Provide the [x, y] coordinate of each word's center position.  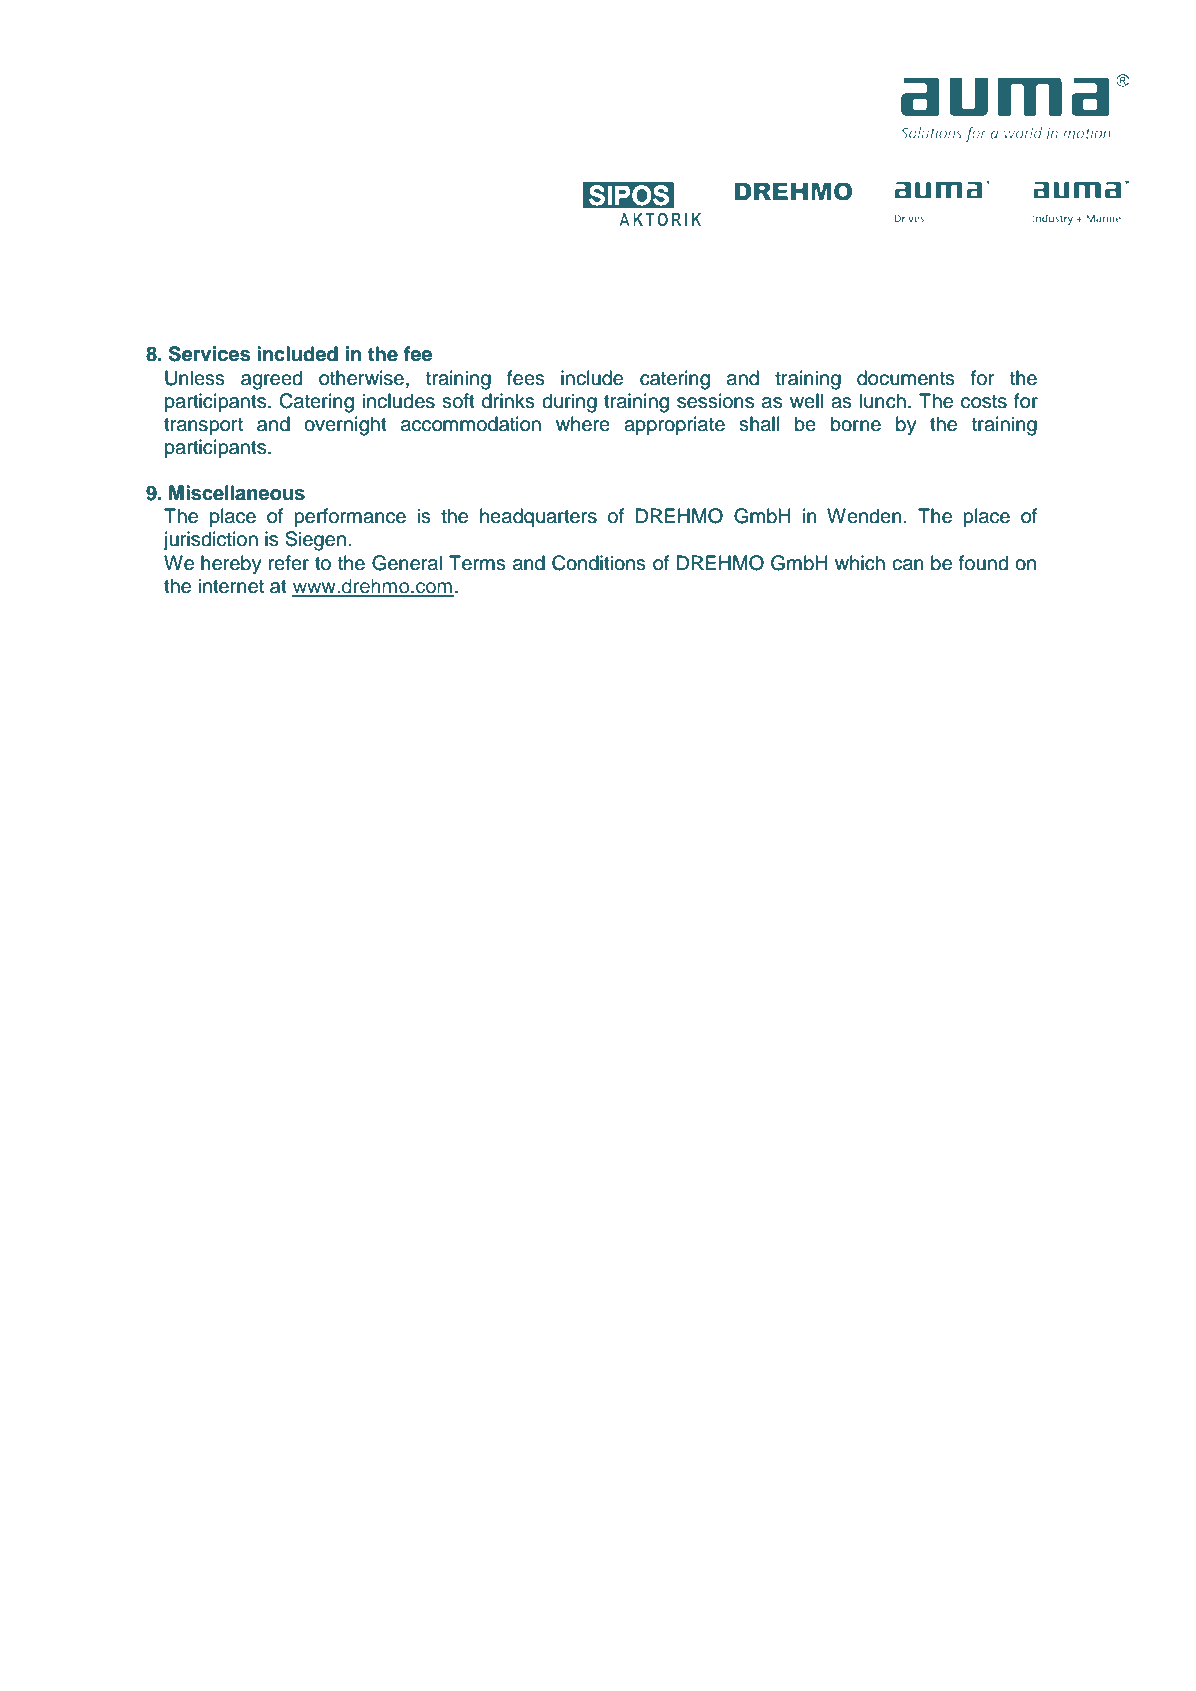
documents [906, 378]
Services [209, 354]
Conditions [599, 563]
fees [526, 378]
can [908, 565]
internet [231, 586]
